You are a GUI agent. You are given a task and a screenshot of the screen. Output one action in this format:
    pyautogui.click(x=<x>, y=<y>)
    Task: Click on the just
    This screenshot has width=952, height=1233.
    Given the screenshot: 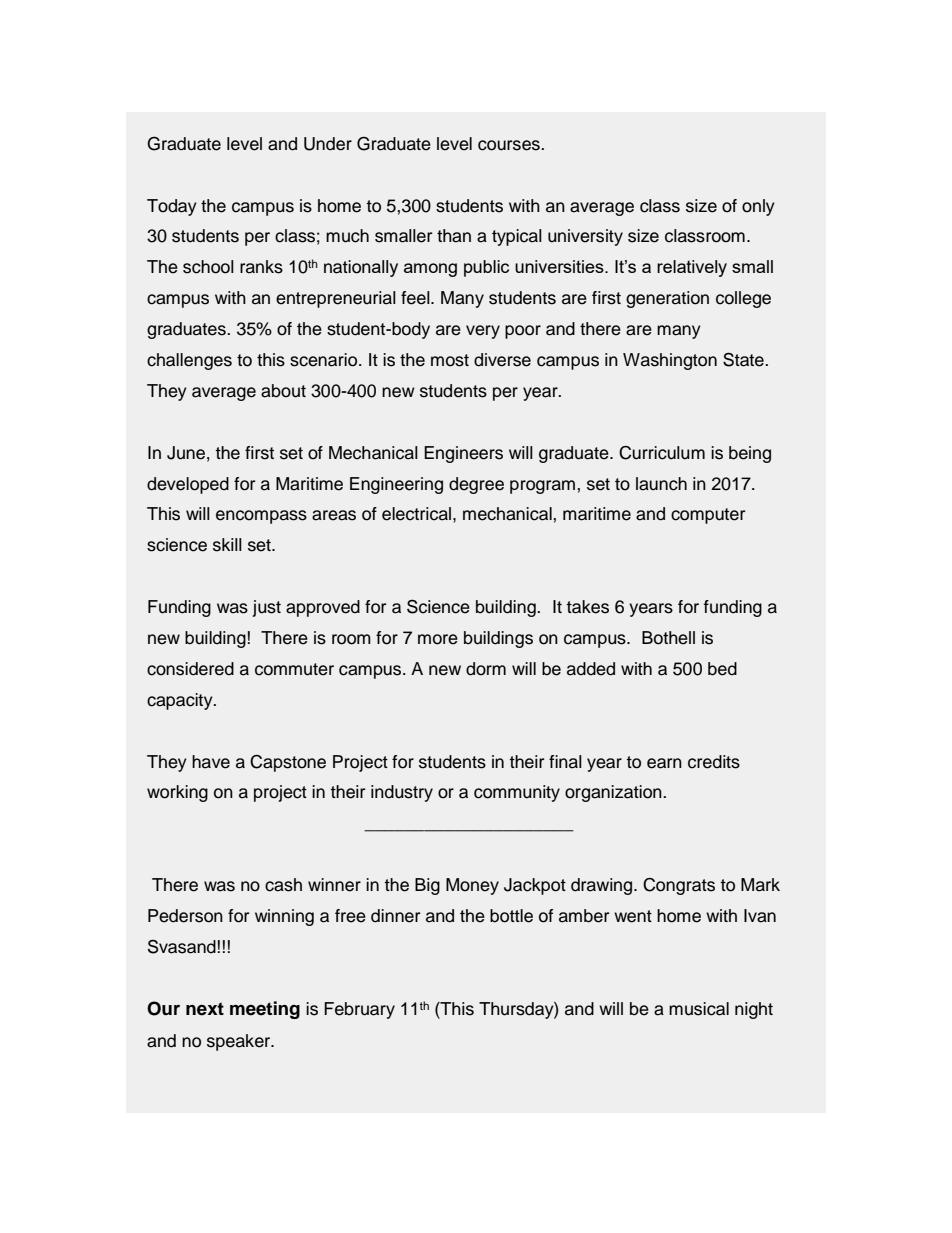 What is the action you would take?
    pyautogui.click(x=266, y=608)
